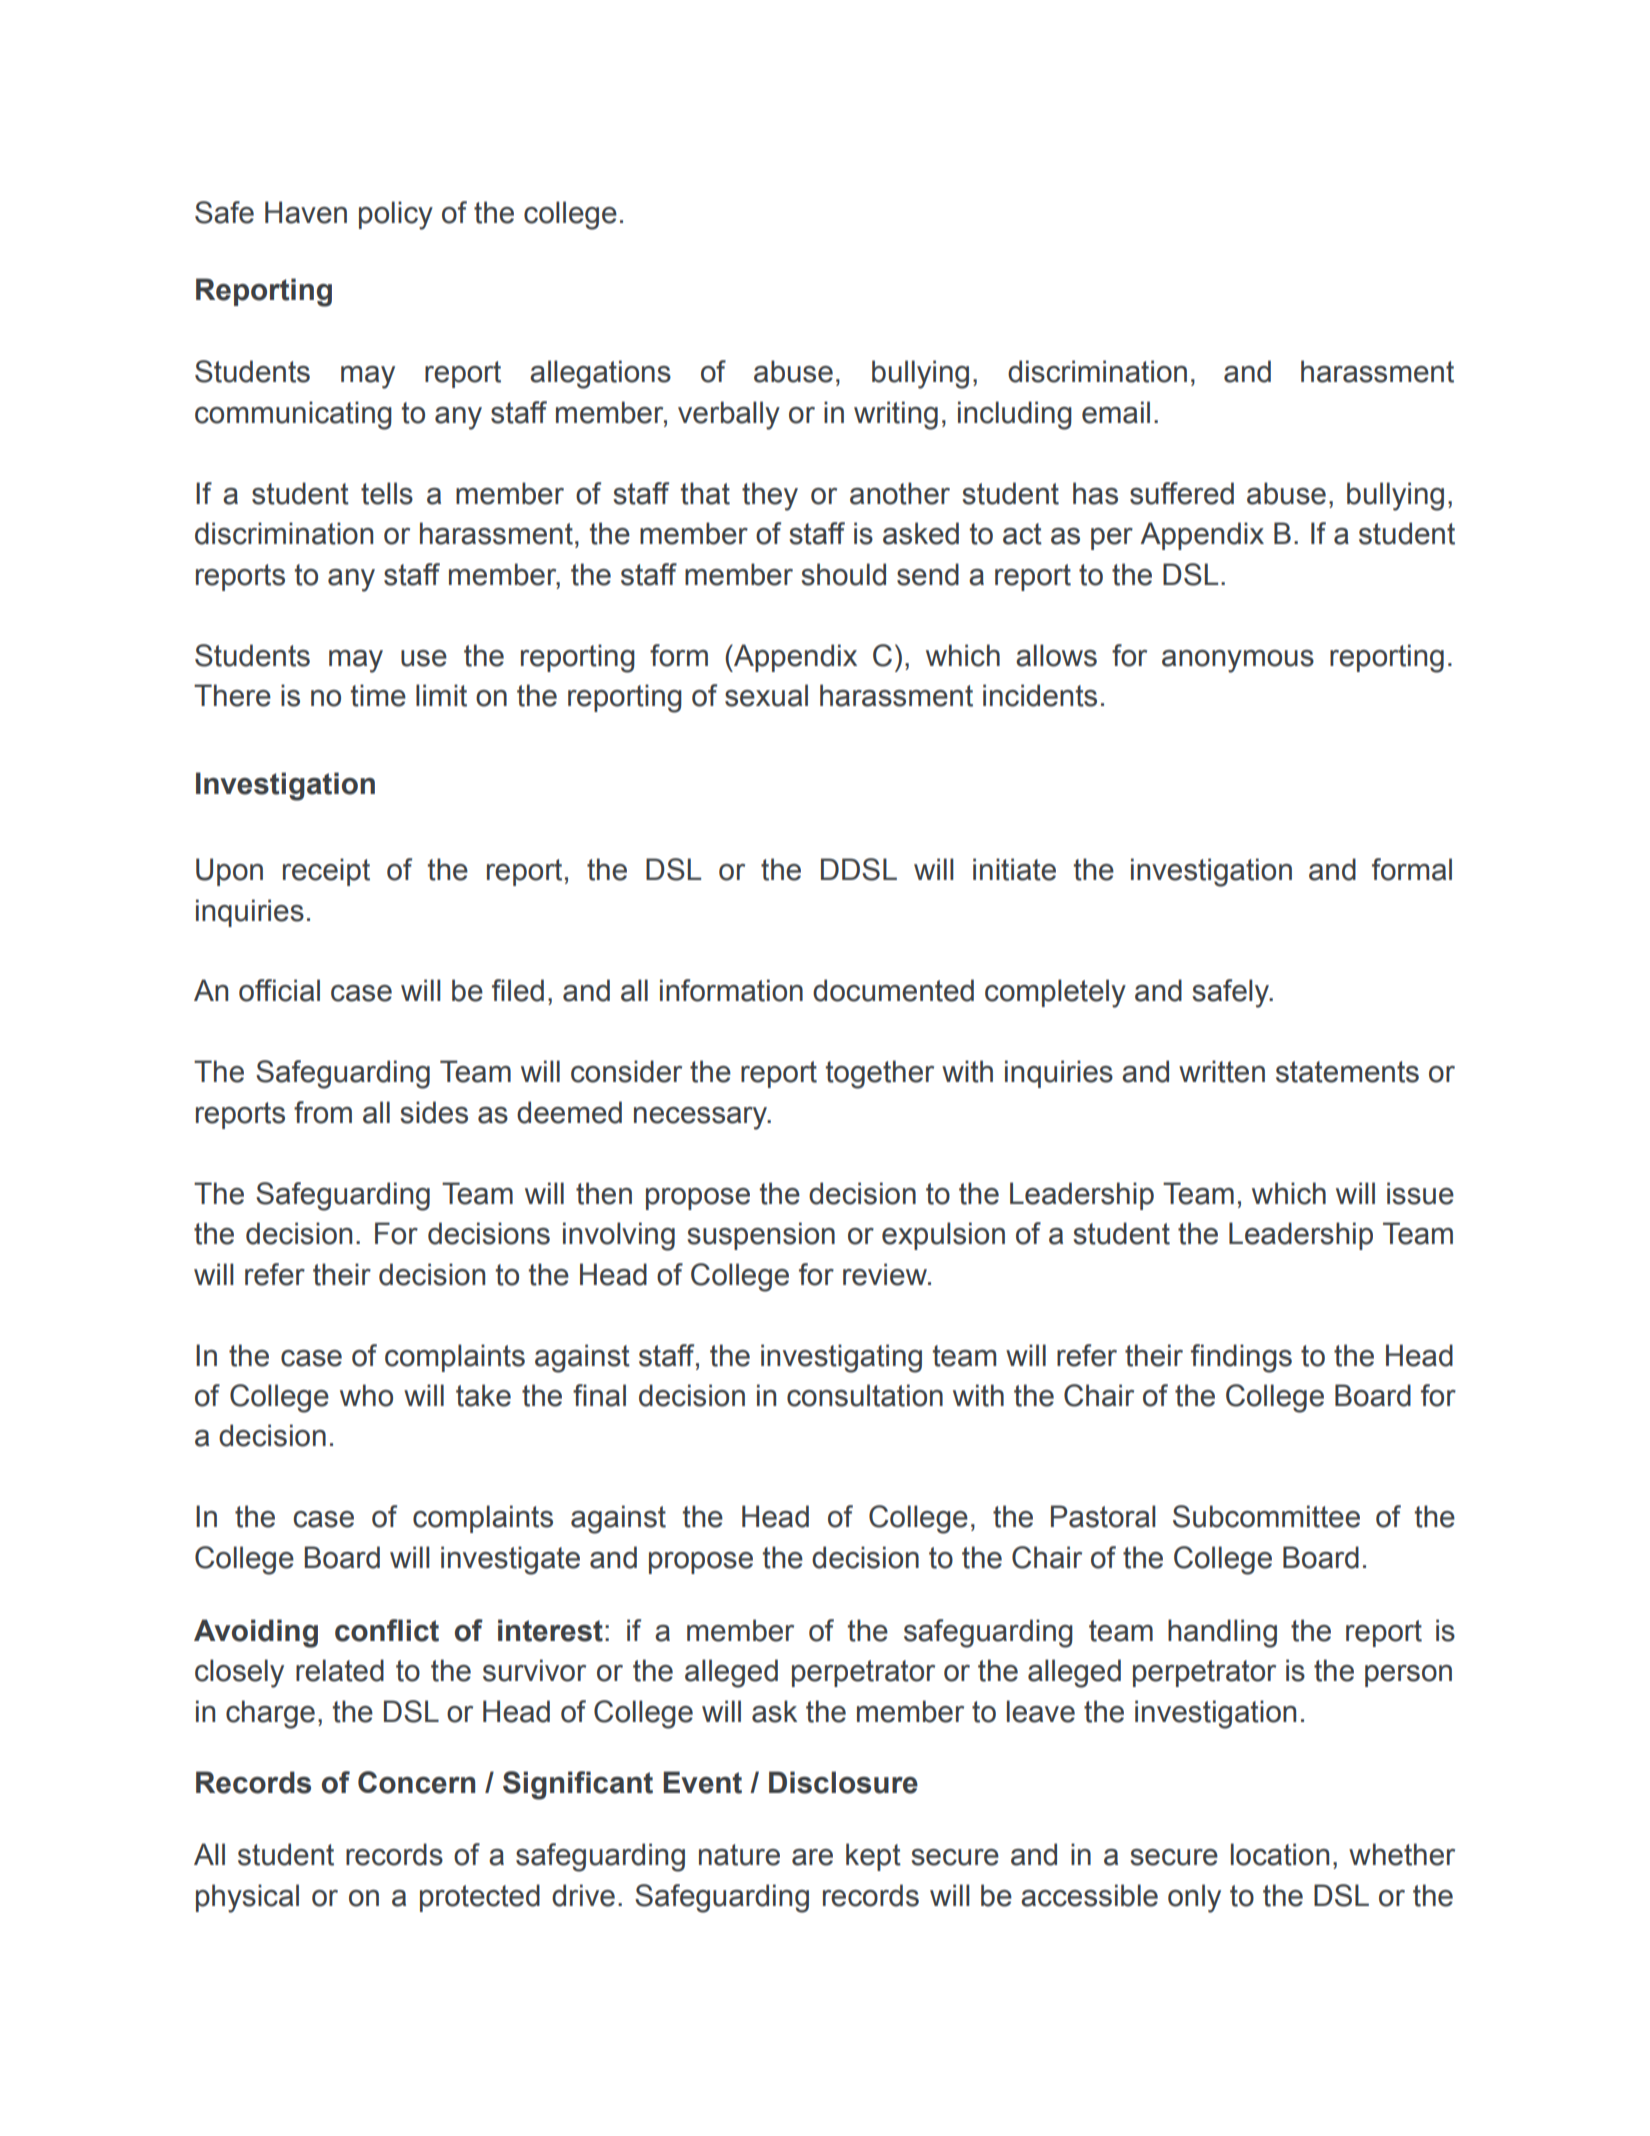 The height and width of the screenshot is (2136, 1650). What do you see at coordinates (812, 1857) in the screenshot?
I see `are` at bounding box center [812, 1857].
